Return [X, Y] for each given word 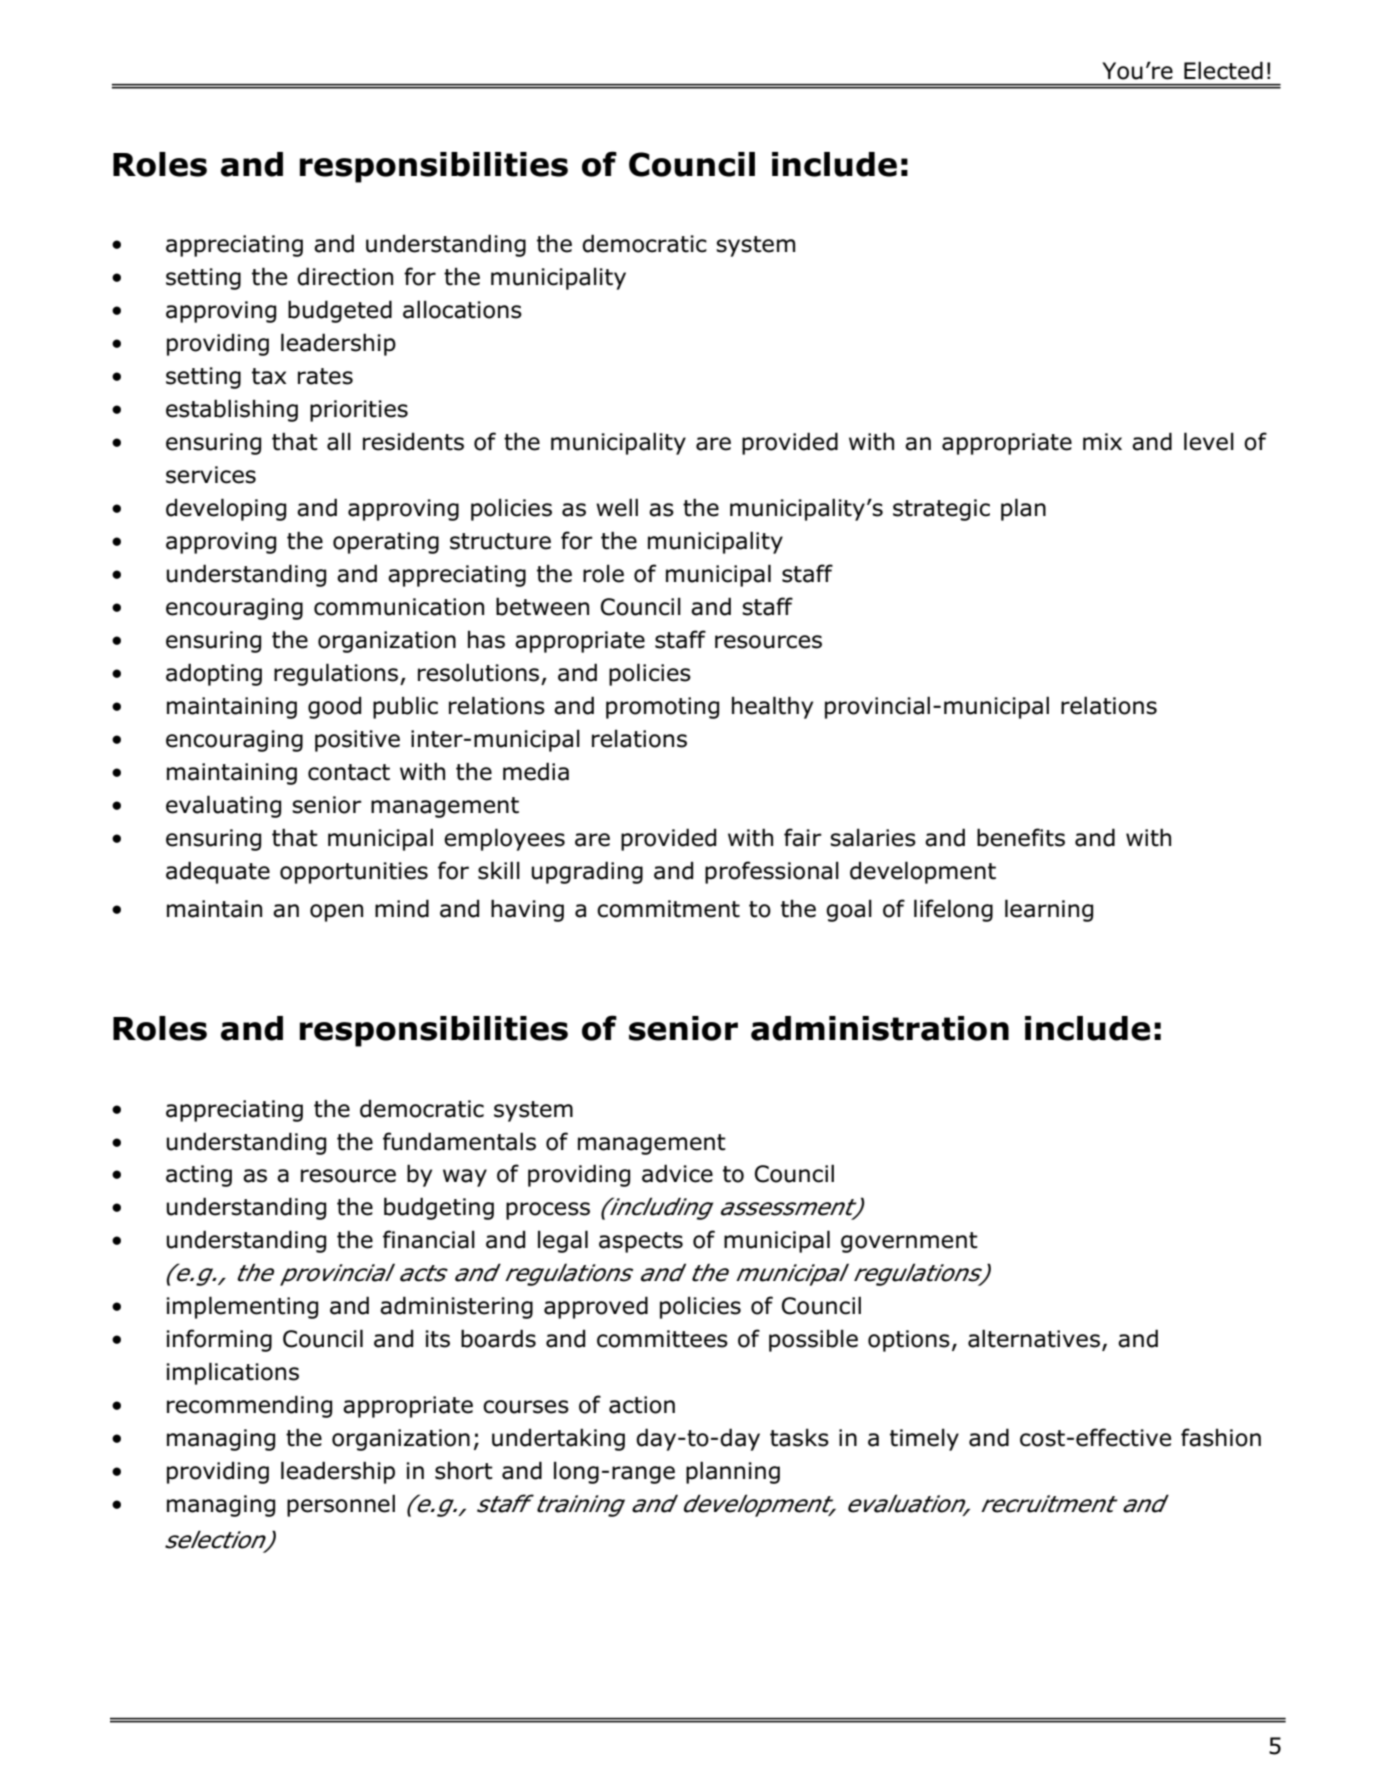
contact [349, 772]
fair [803, 837]
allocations [462, 309]
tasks [799, 1437]
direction [345, 276]
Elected [1223, 70]
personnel [341, 1505]
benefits [1021, 837]
